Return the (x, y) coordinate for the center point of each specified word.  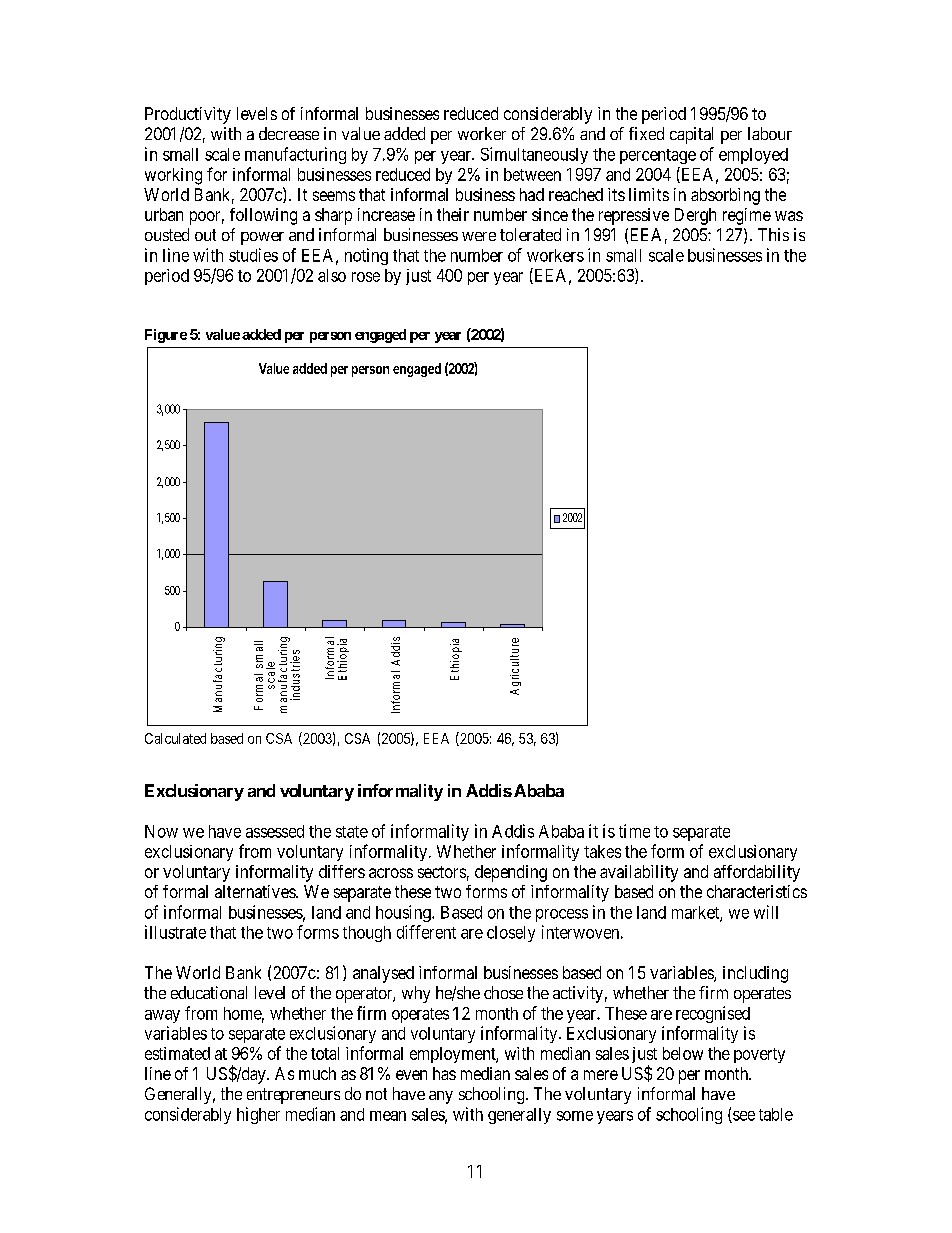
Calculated (175, 738)
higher (258, 1115)
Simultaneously (534, 155)
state (352, 832)
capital (691, 135)
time (634, 831)
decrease (289, 133)
